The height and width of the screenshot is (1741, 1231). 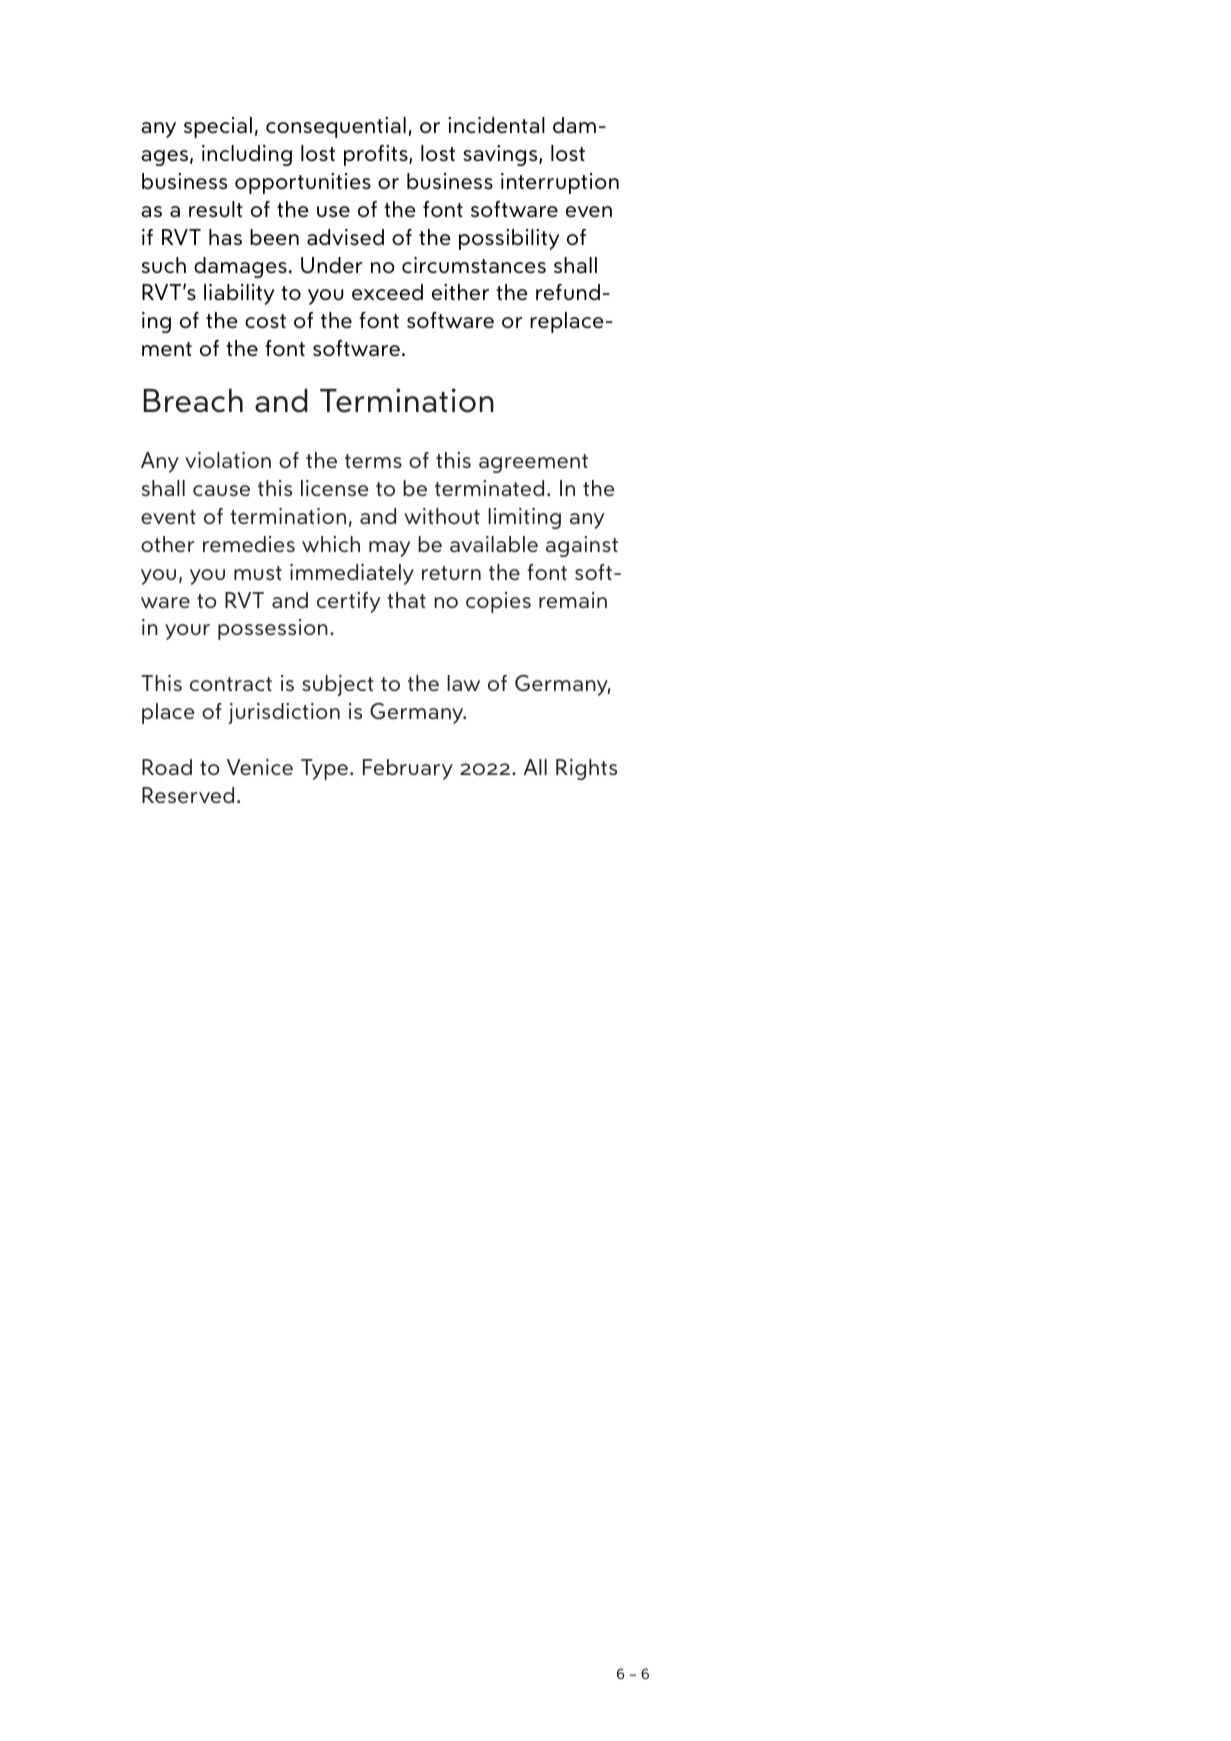 What do you see at coordinates (228, 460) in the screenshot?
I see `violation` at bounding box center [228, 460].
